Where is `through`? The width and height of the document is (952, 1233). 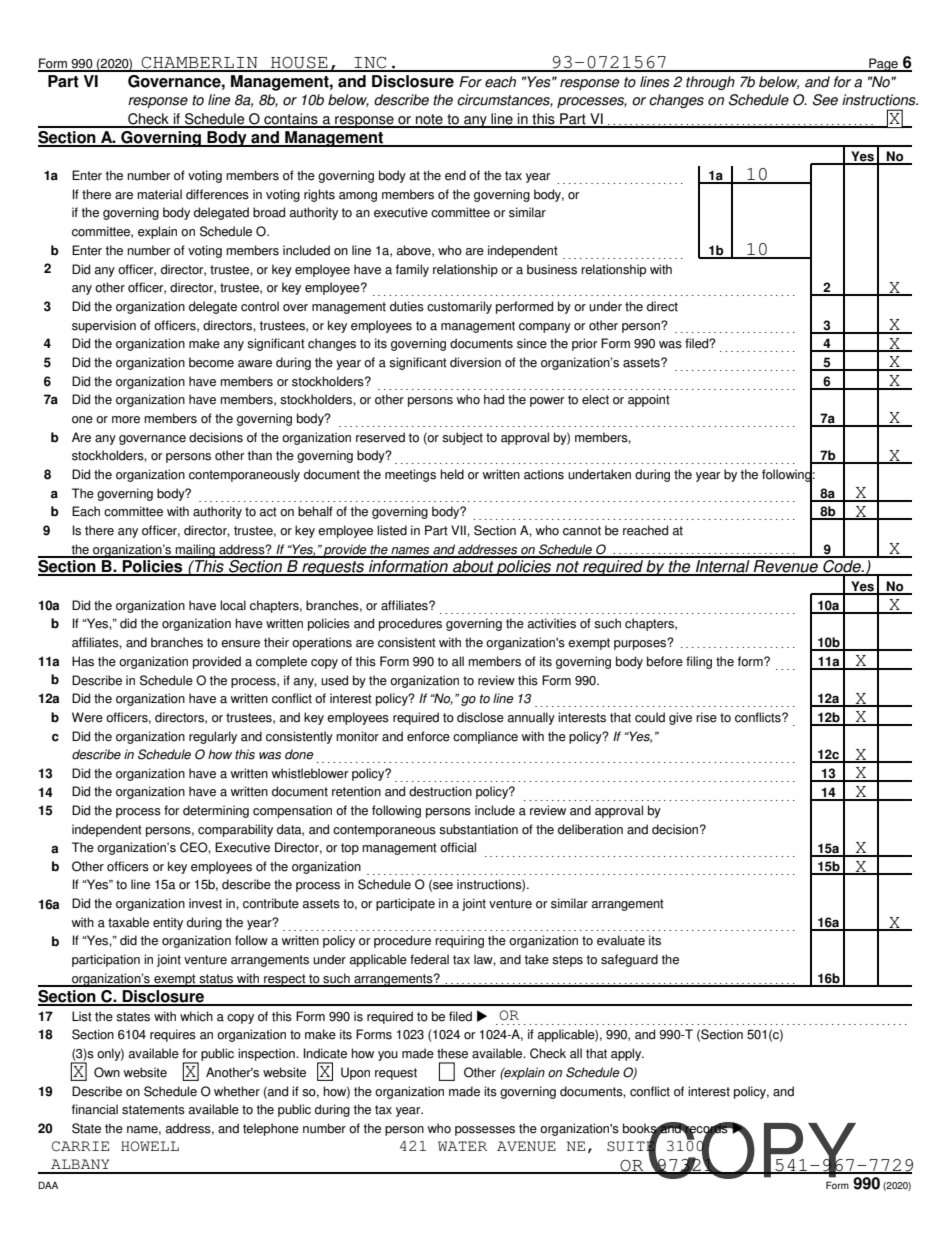 through is located at coordinates (710, 83).
